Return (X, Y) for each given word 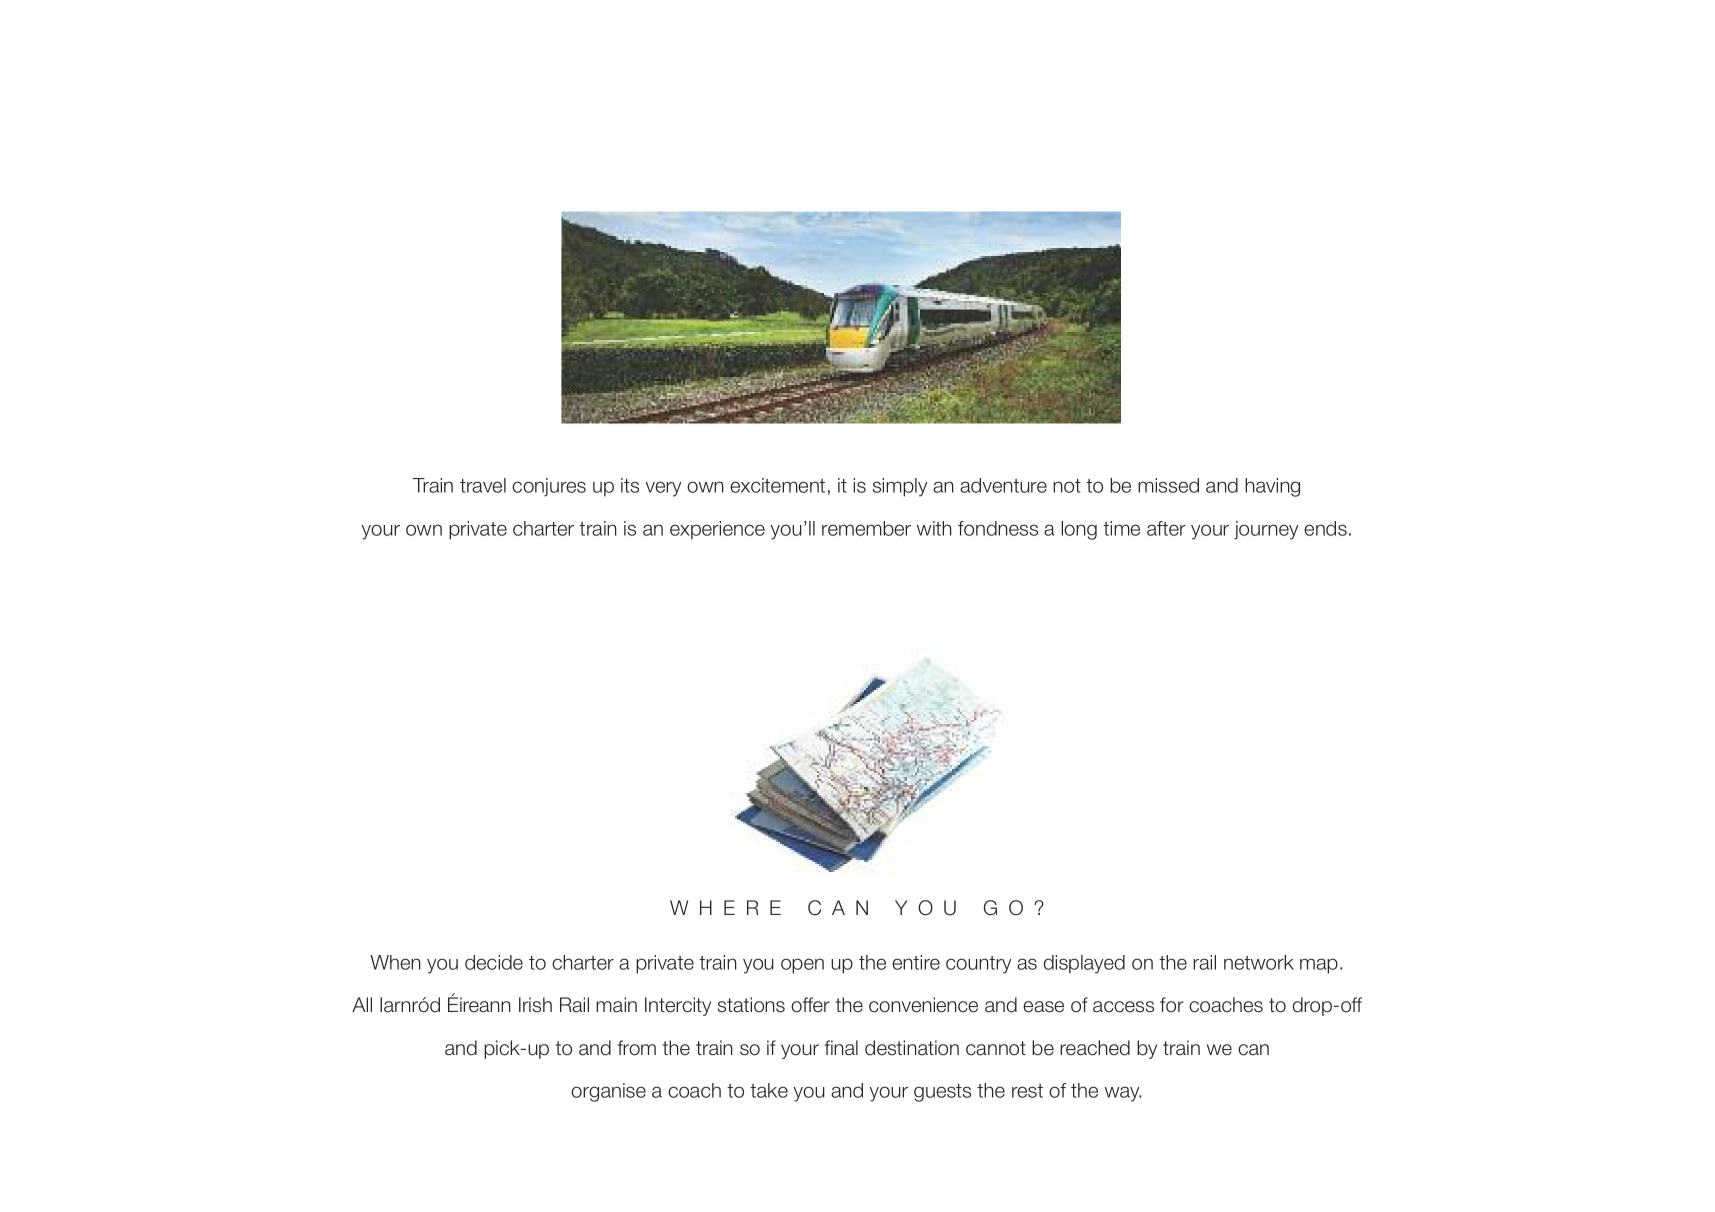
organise (608, 1092)
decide (494, 962)
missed (1168, 485)
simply (899, 487)
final (841, 1048)
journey (1266, 530)
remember (866, 528)
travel (483, 485)
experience (717, 530)
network (1259, 962)
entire (916, 962)
